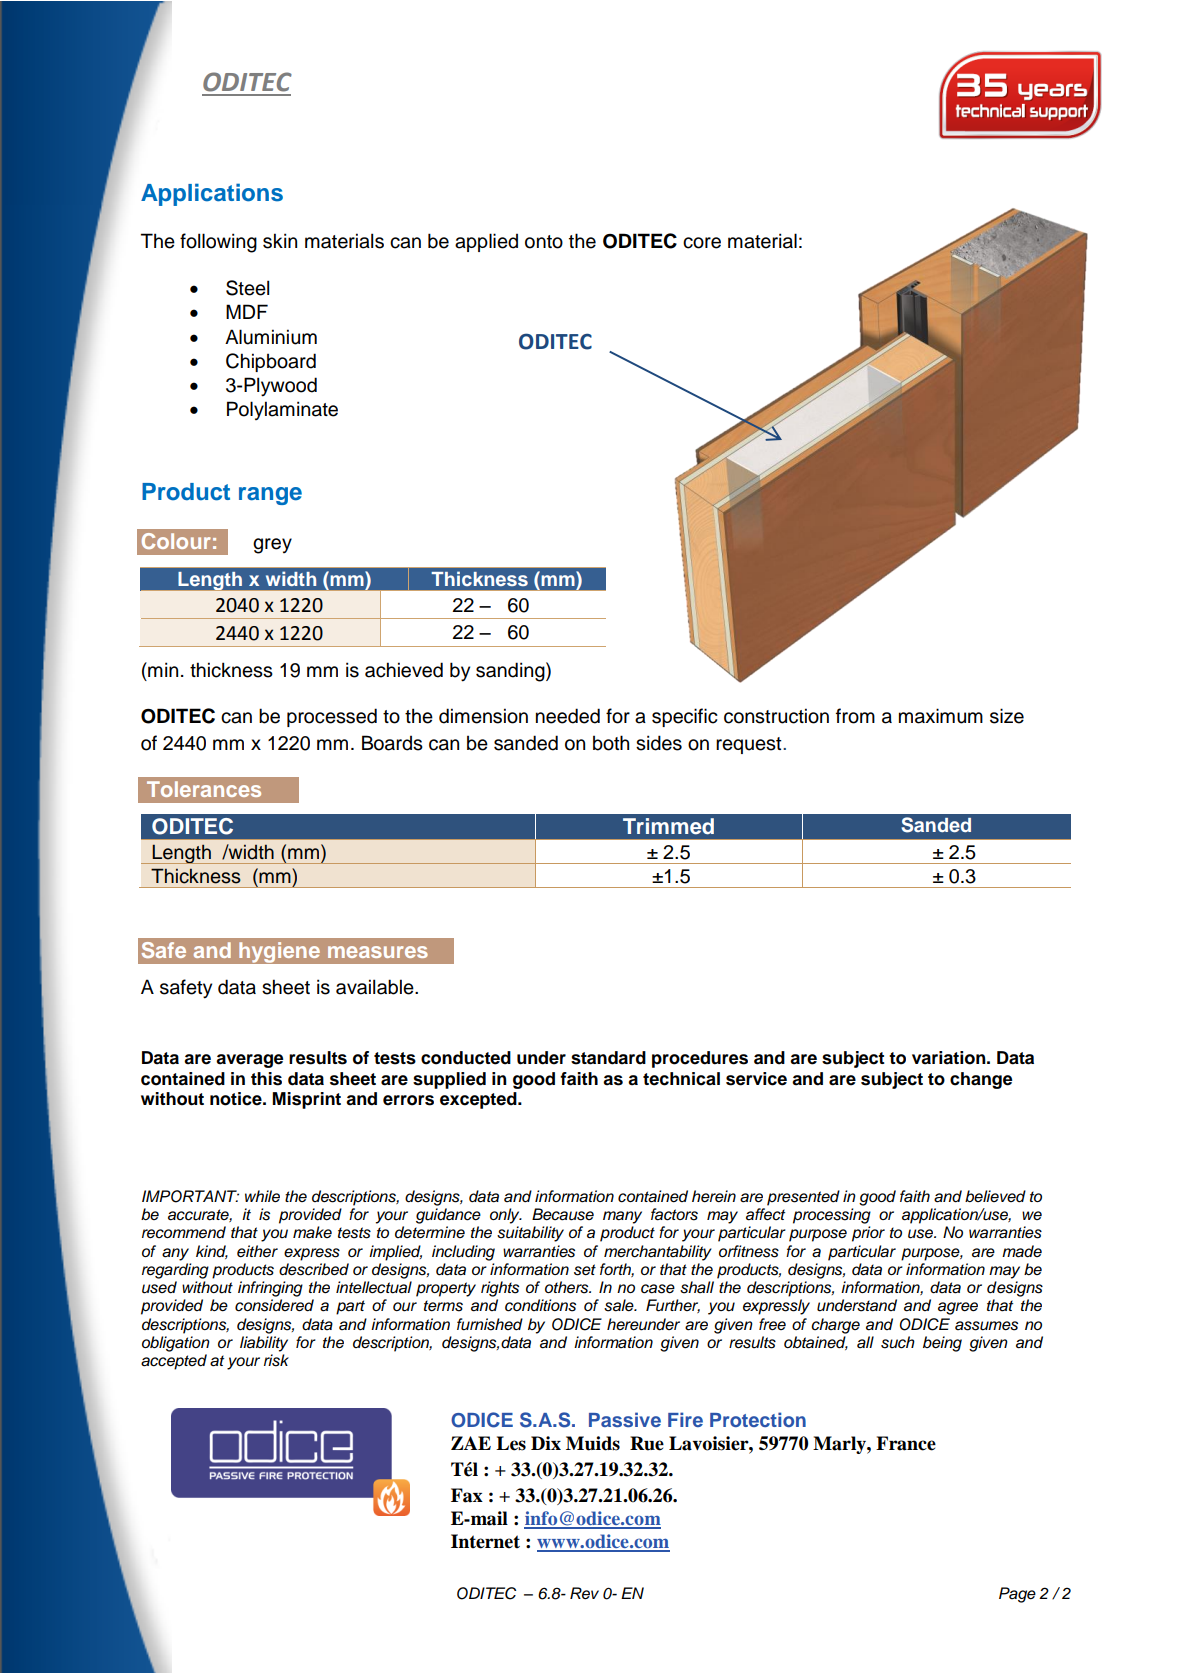 The width and height of the screenshot is (1183, 1673). Describe the element at coordinates (608, 1058) in the screenshot. I see `standard` at that location.
